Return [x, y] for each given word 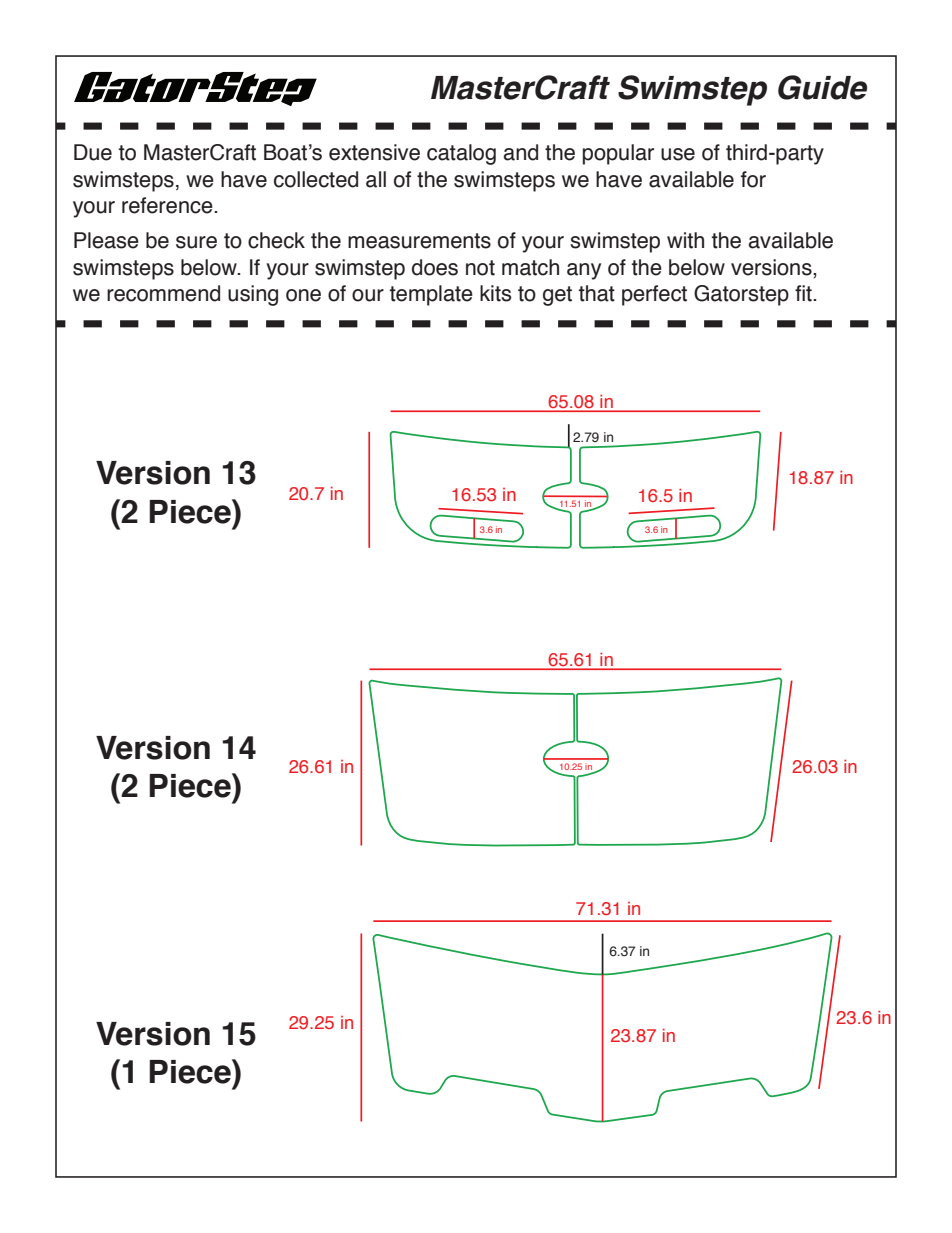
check [276, 240]
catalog [461, 154]
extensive [374, 152]
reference [168, 205]
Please [106, 240]
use [678, 154]
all [376, 179]
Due [93, 152]
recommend [163, 293]
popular [618, 154]
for [753, 179]
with [685, 240]
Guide [822, 87]
